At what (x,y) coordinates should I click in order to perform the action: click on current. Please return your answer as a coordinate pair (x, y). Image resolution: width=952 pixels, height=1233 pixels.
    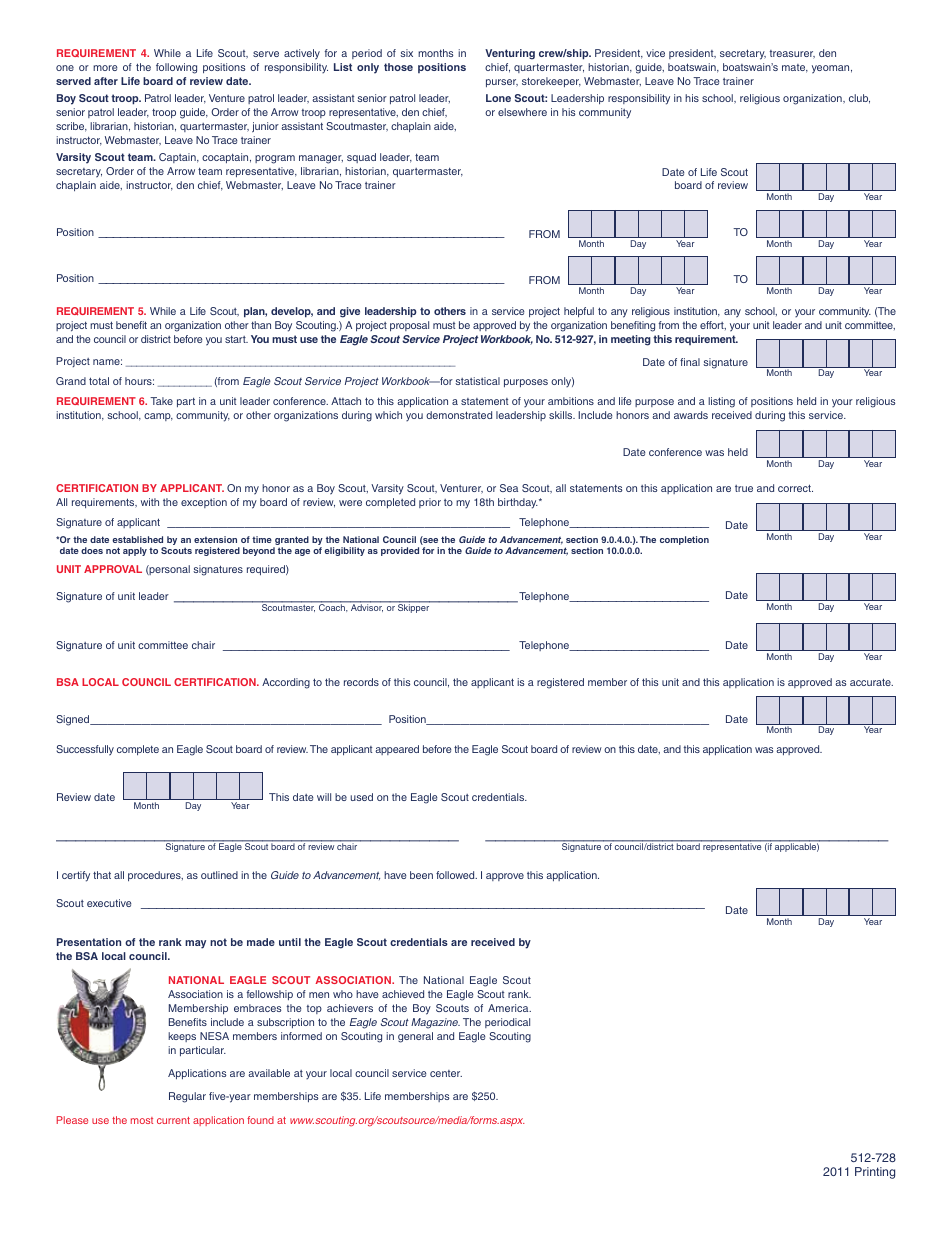
    Looking at the image, I should click on (173, 1120).
